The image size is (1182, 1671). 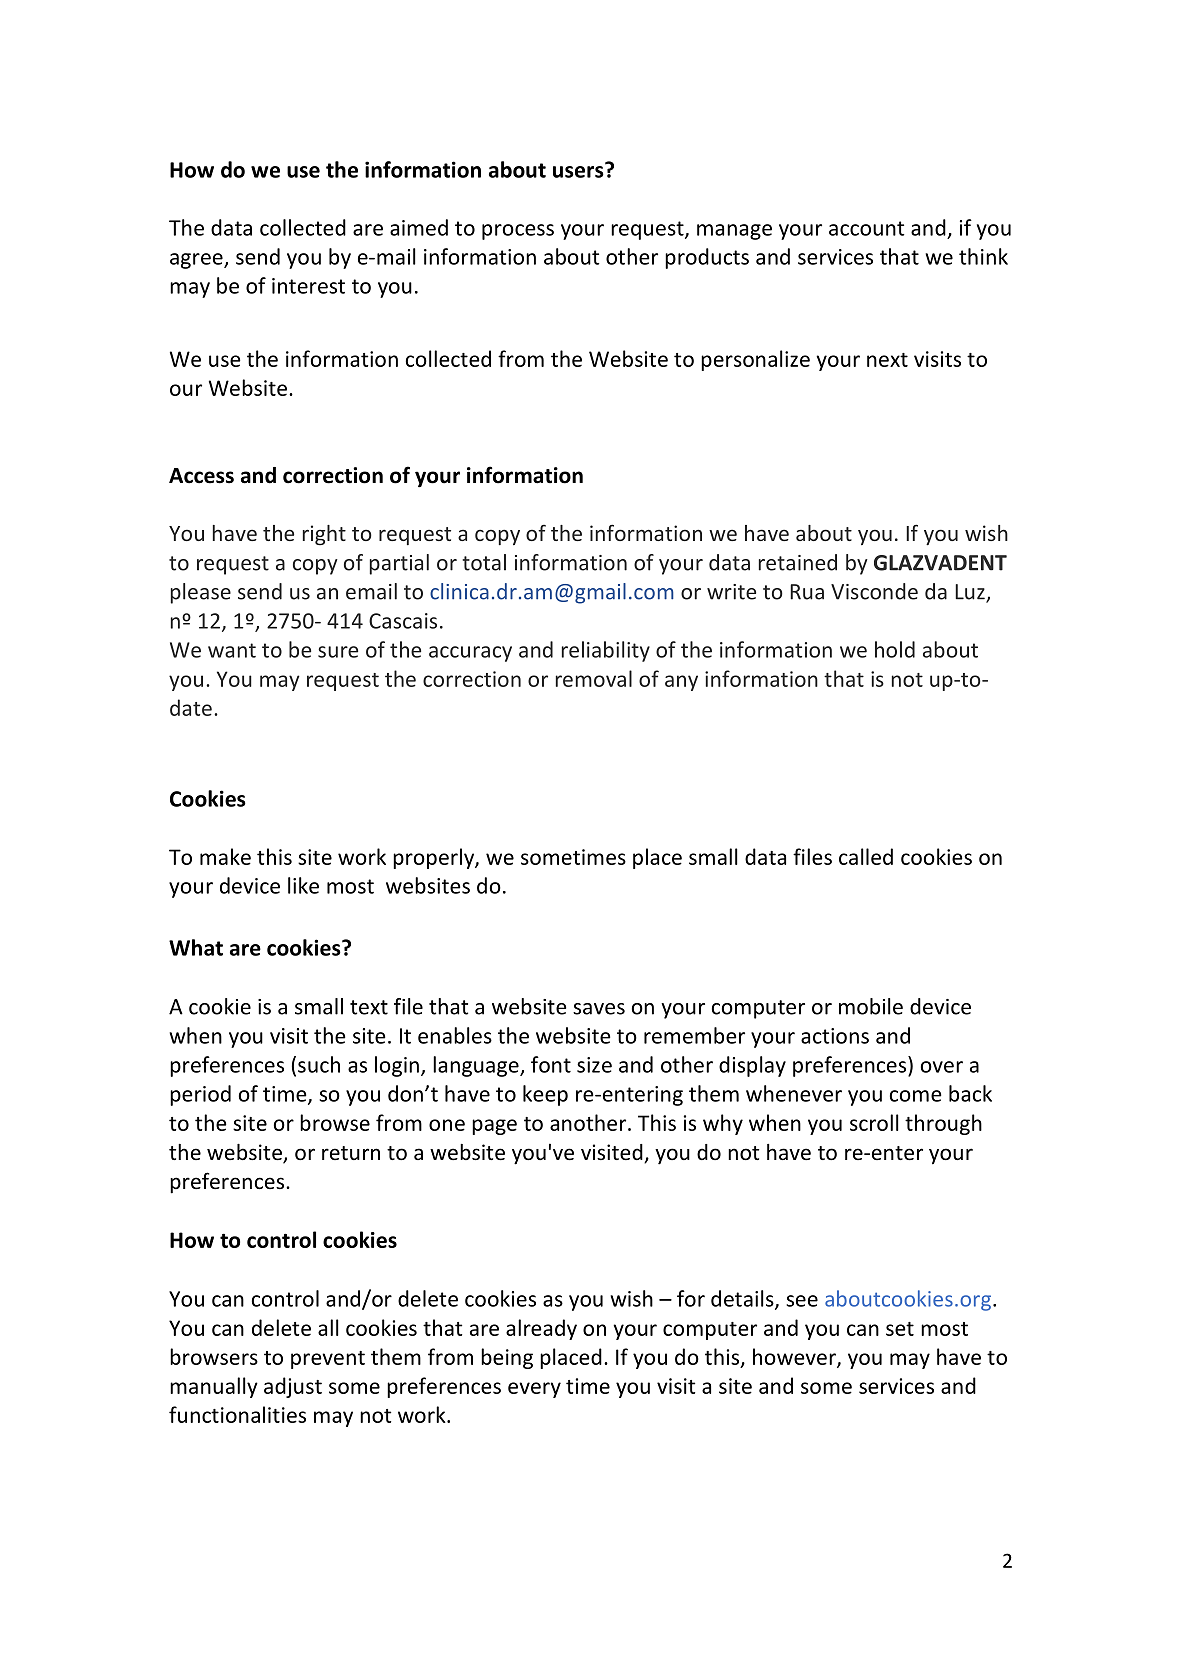 What do you see at coordinates (594, 1065) in the page?
I see `size` at bounding box center [594, 1065].
